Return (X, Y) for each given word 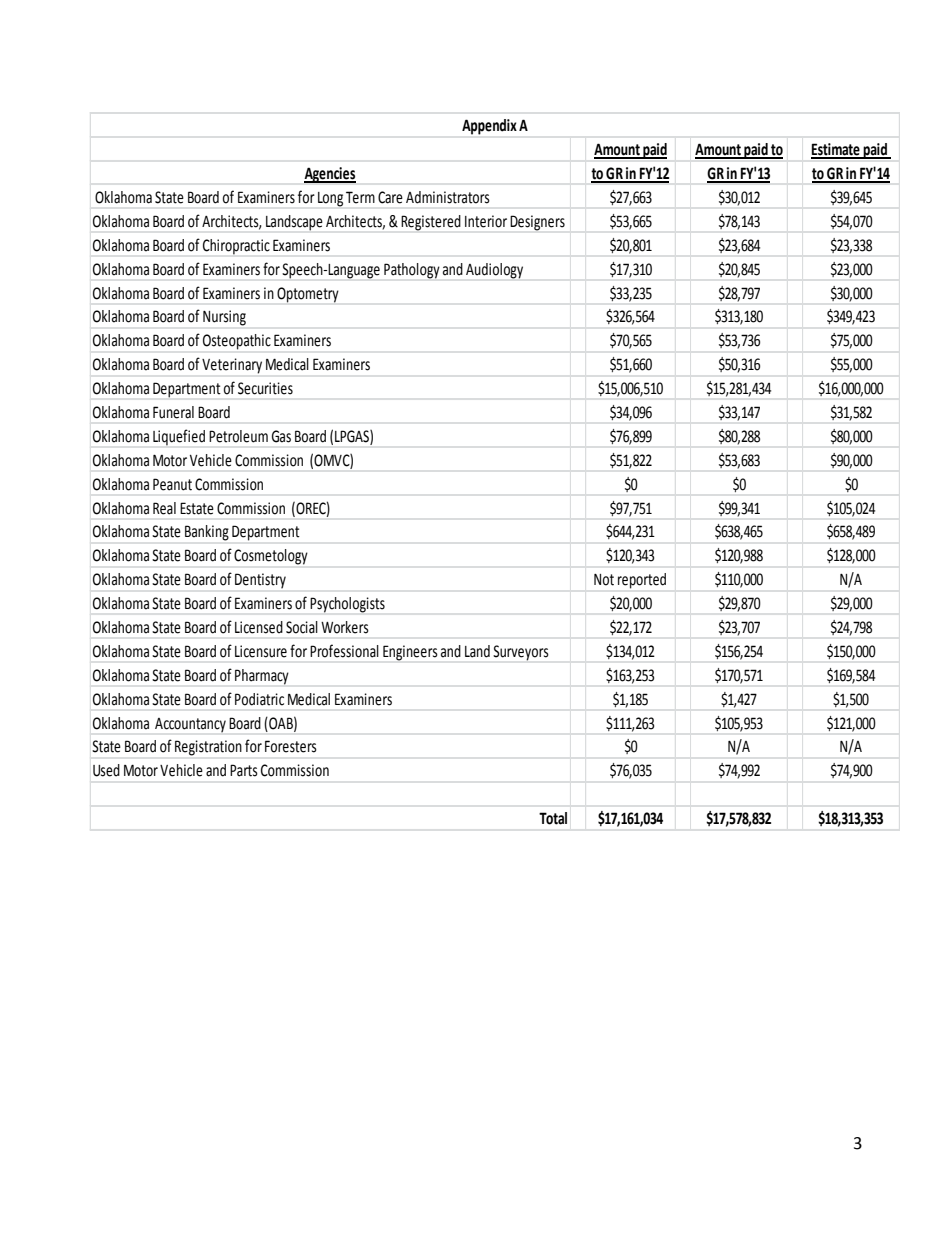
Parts (244, 770)
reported (642, 581)
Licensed (259, 627)
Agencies (330, 175)
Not (604, 580)
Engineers (410, 653)
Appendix (489, 127)
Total (553, 818)
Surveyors (521, 653)
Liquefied (179, 437)
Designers (537, 223)
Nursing (224, 318)
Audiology (494, 271)
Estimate (836, 150)
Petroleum (238, 436)
